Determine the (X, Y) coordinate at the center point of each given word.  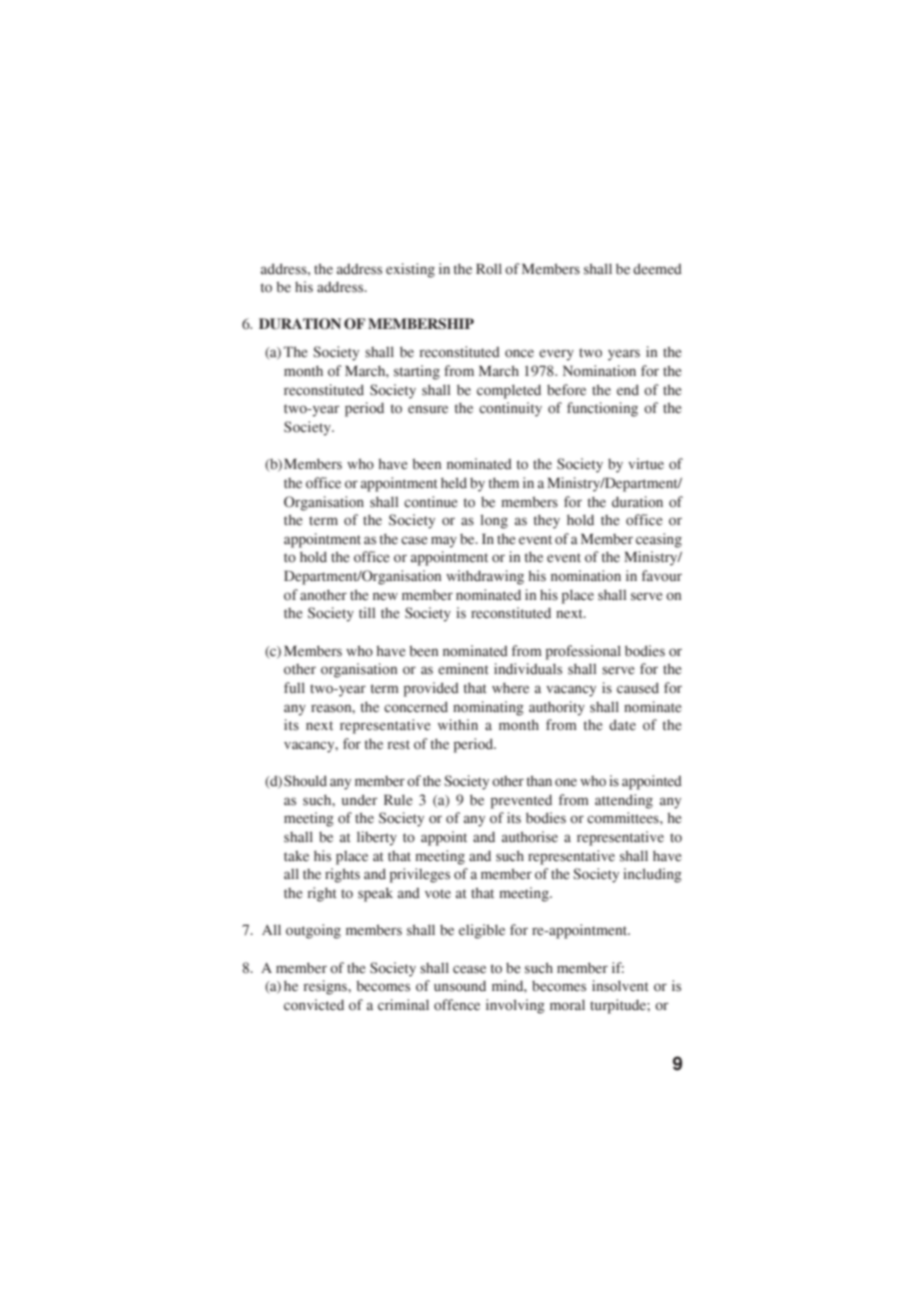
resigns (326, 987)
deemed (657, 269)
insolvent (620, 986)
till (367, 612)
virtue (646, 464)
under (360, 800)
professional (583, 652)
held (454, 483)
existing (410, 270)
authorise (530, 837)
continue (430, 502)
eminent (463, 669)
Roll (489, 269)
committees (624, 818)
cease (469, 969)
